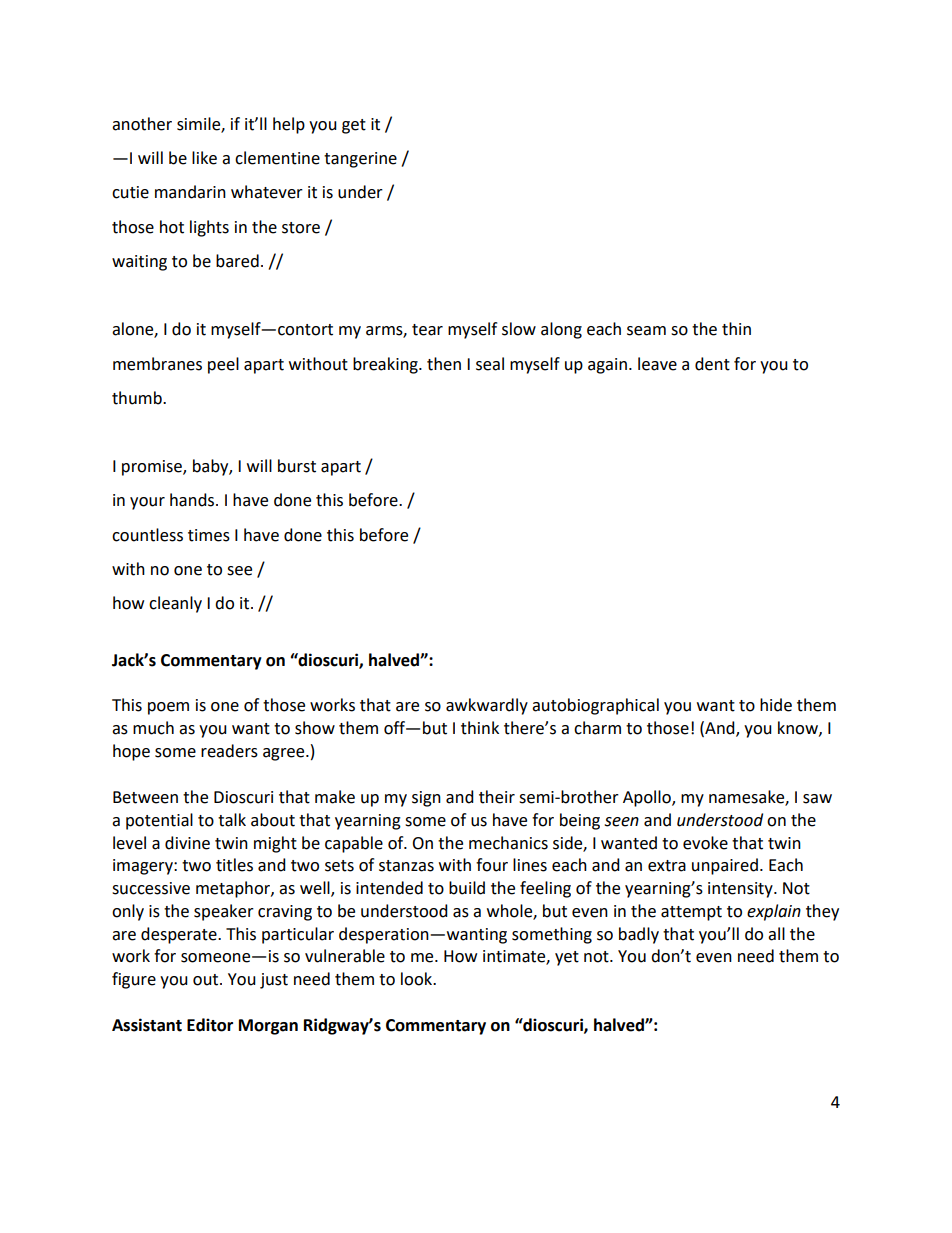 The image size is (952, 1233). I want to click on seam, so click(646, 331).
